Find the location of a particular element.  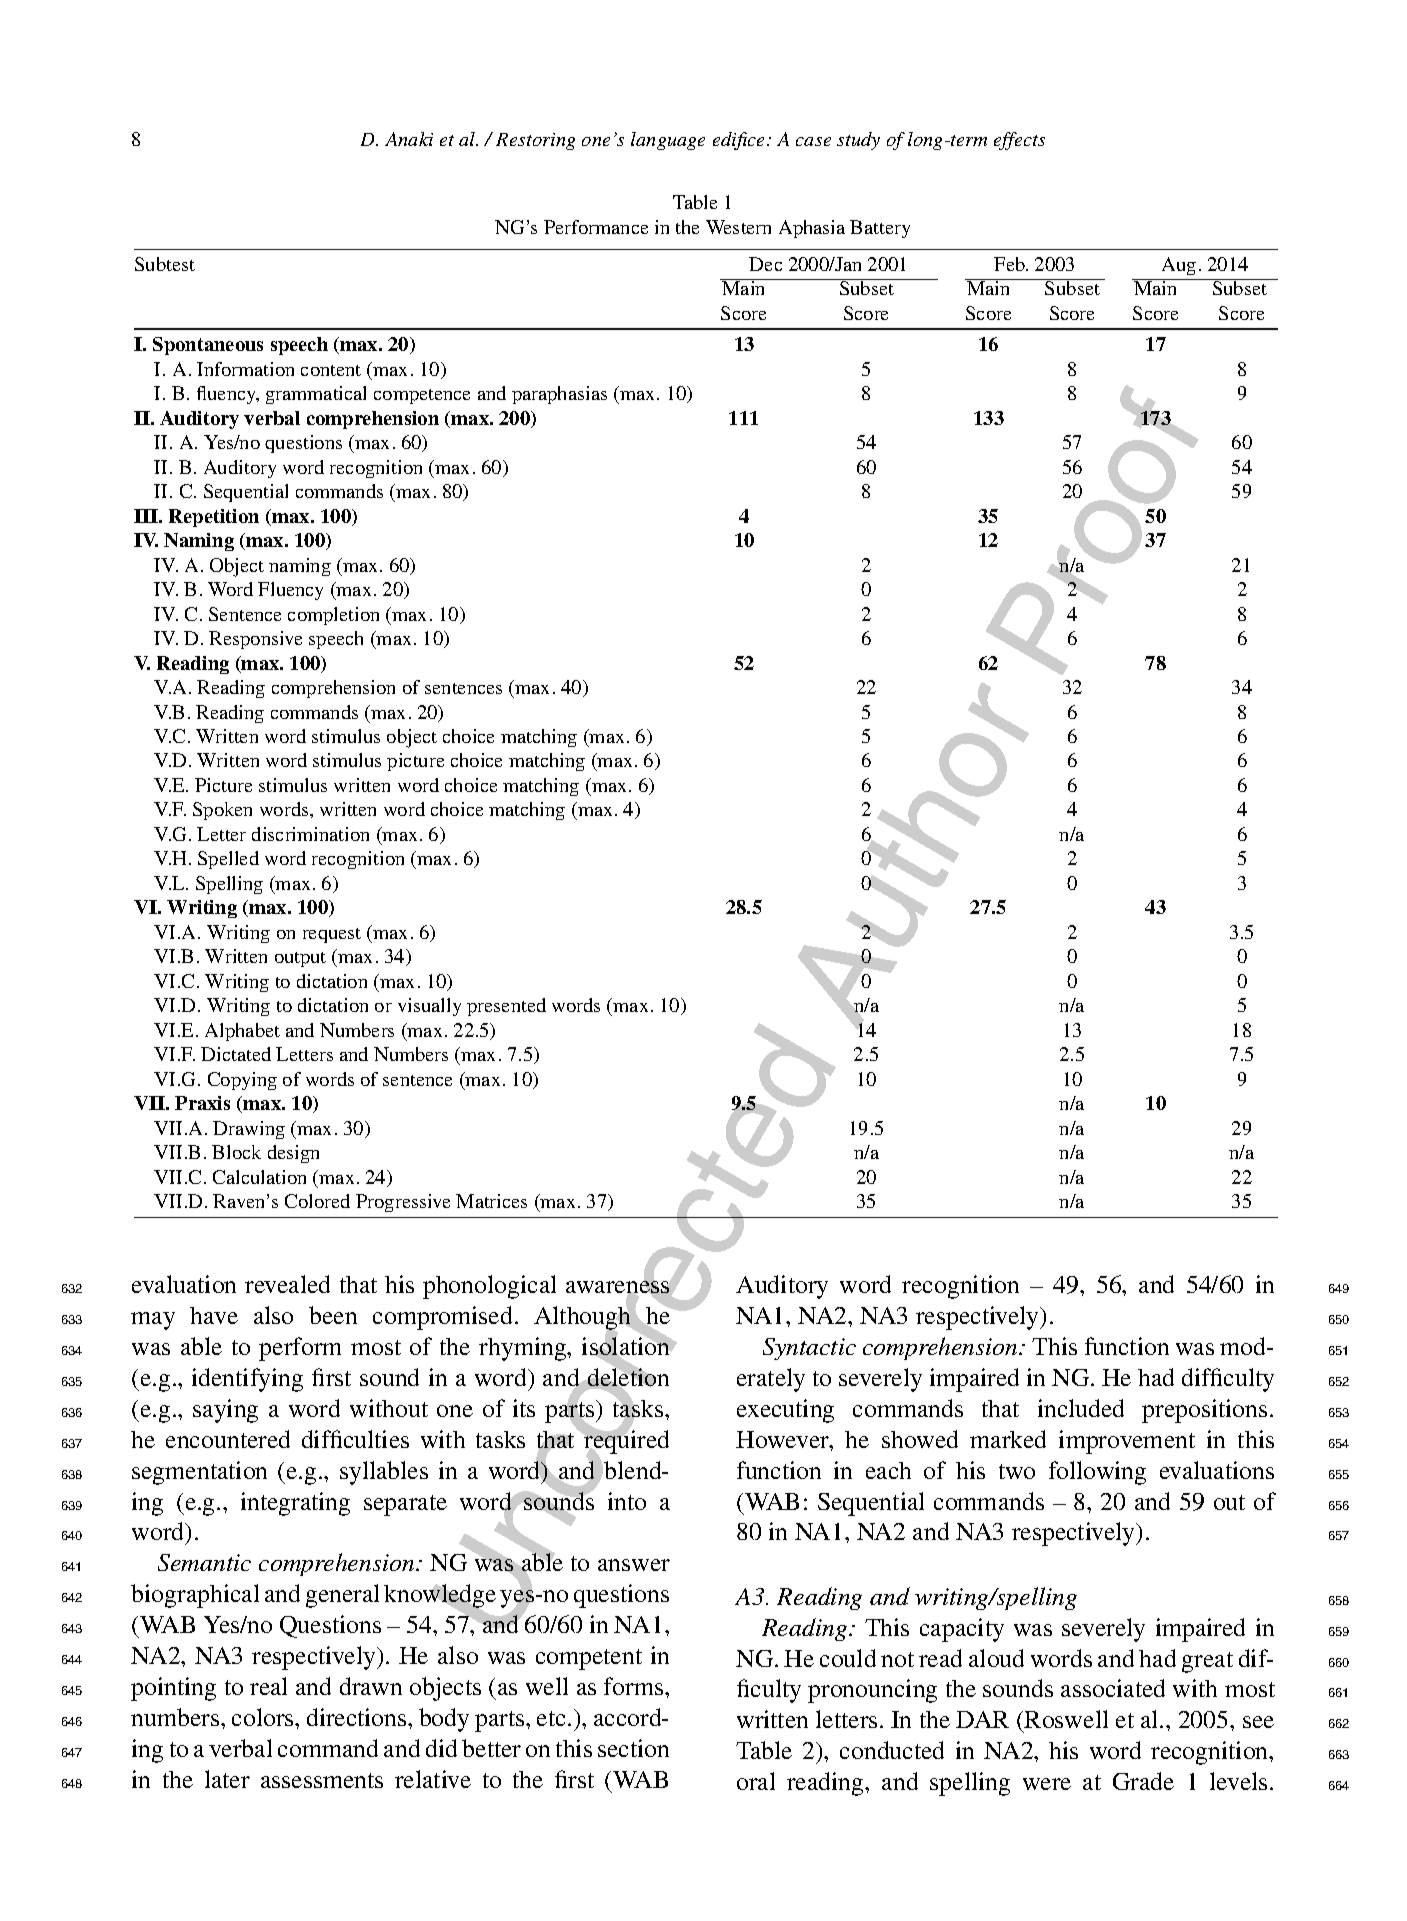

identifying is located at coordinates (247, 1380).
